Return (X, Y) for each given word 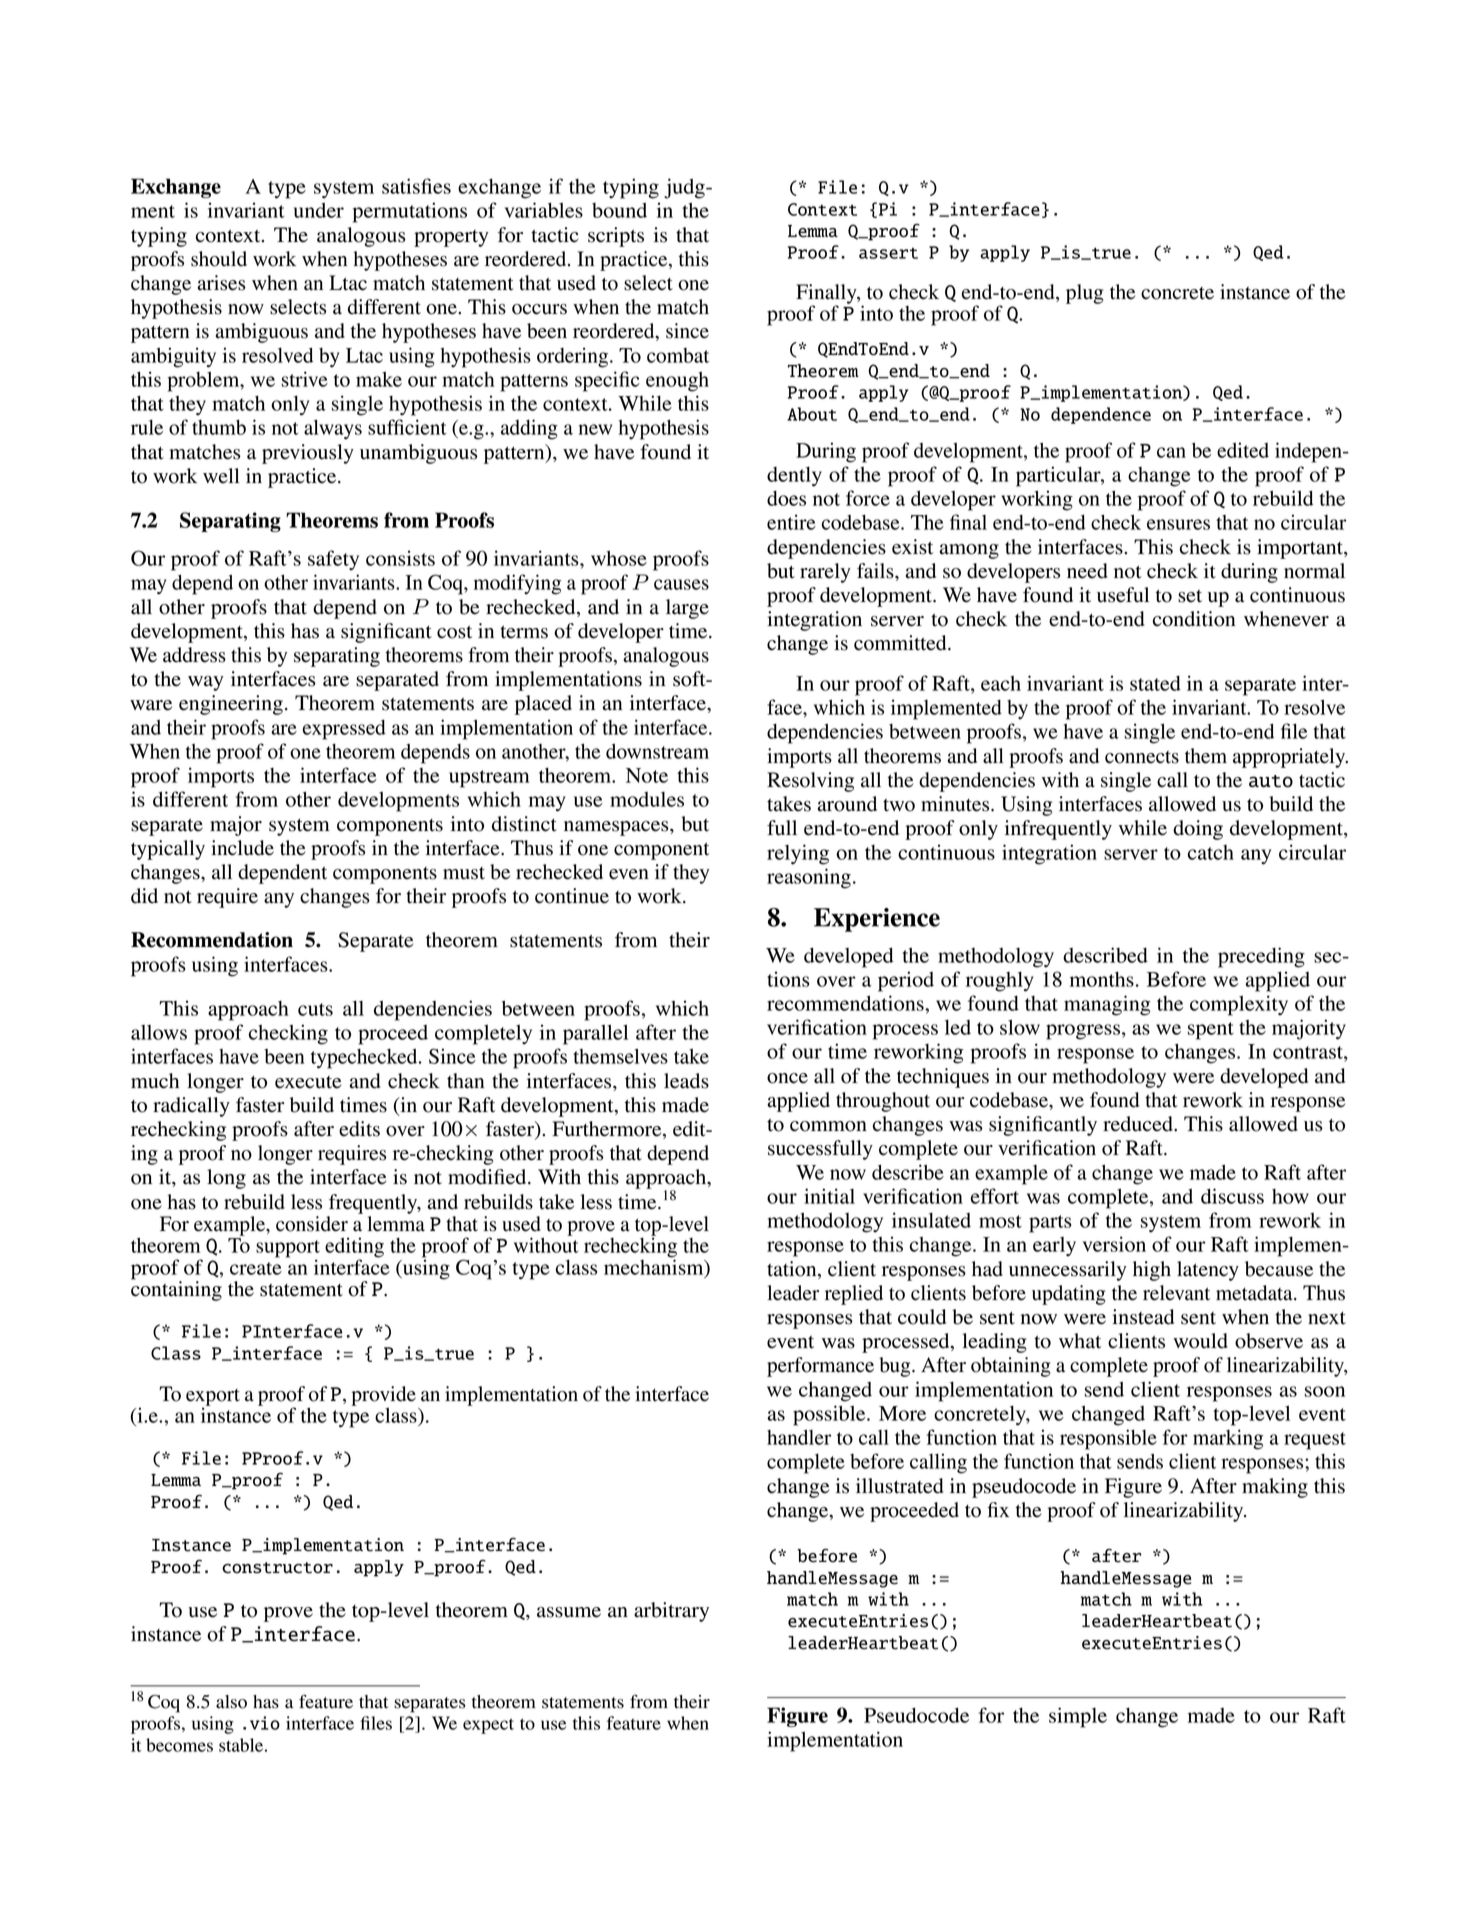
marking (1228, 1439)
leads (686, 1081)
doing (1198, 830)
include (242, 848)
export (213, 1398)
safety (333, 560)
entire (791, 522)
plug (1085, 294)
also (231, 1702)
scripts (616, 237)
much (155, 1081)
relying (798, 854)
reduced (1139, 1124)
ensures (1178, 524)
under (319, 210)
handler (799, 1437)
